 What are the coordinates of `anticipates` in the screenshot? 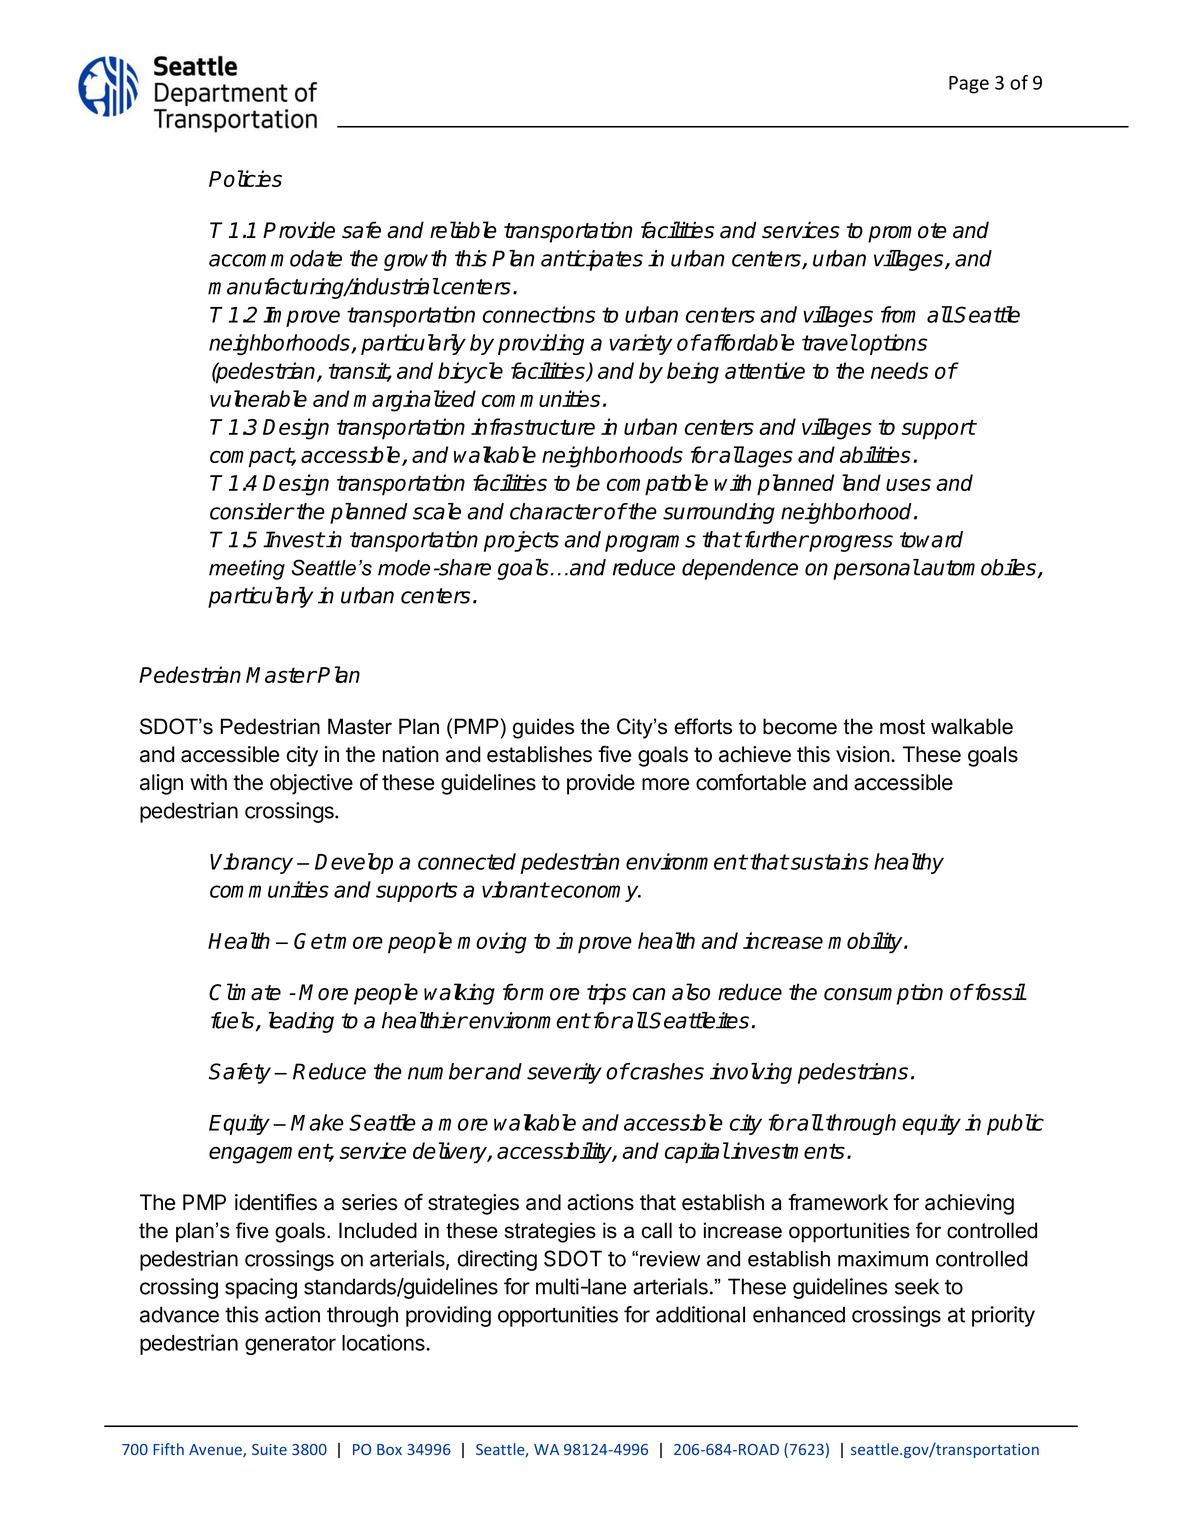 It's located at (592, 260).
